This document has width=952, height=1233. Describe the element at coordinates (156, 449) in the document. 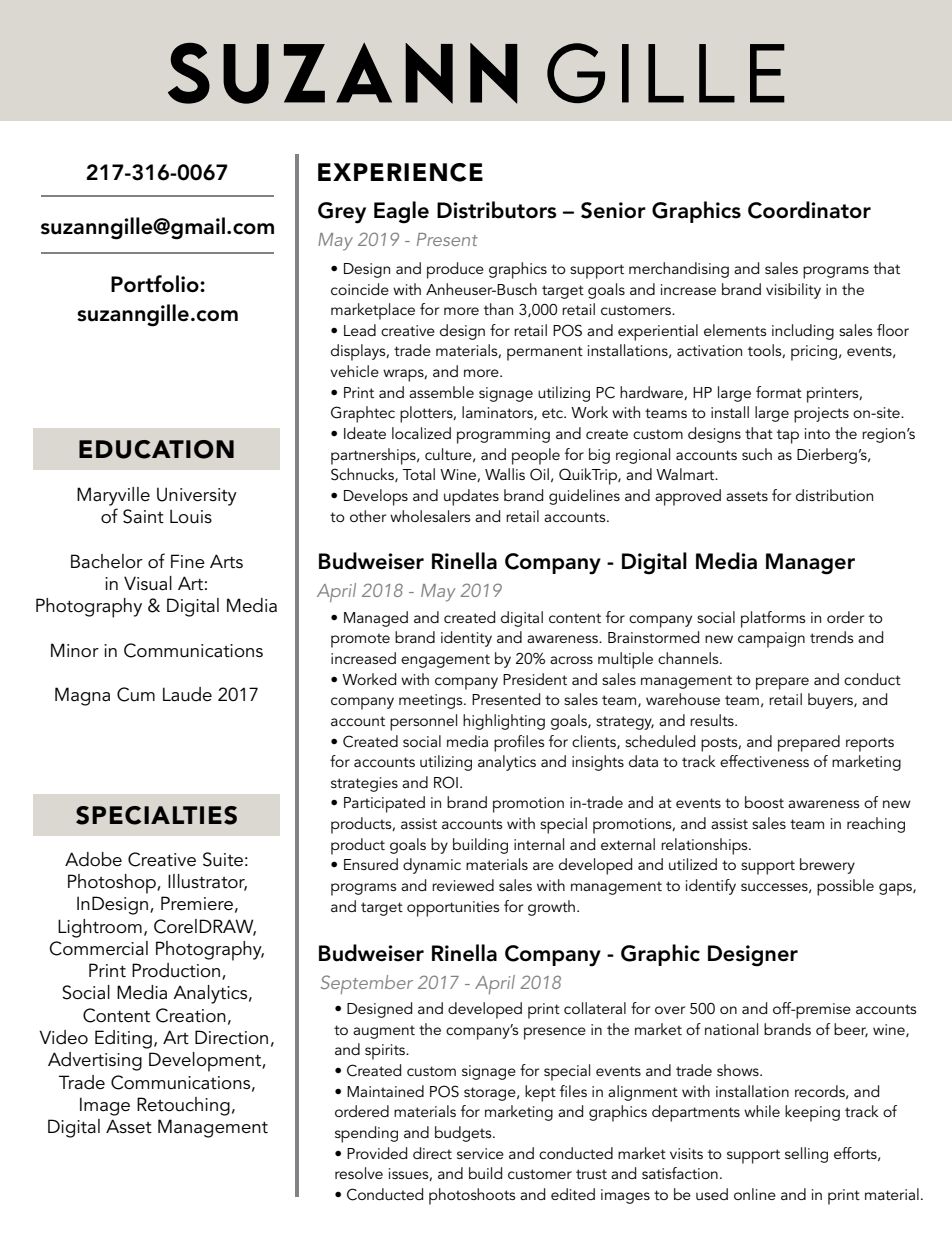

I see `EDUCATION` at that location.
